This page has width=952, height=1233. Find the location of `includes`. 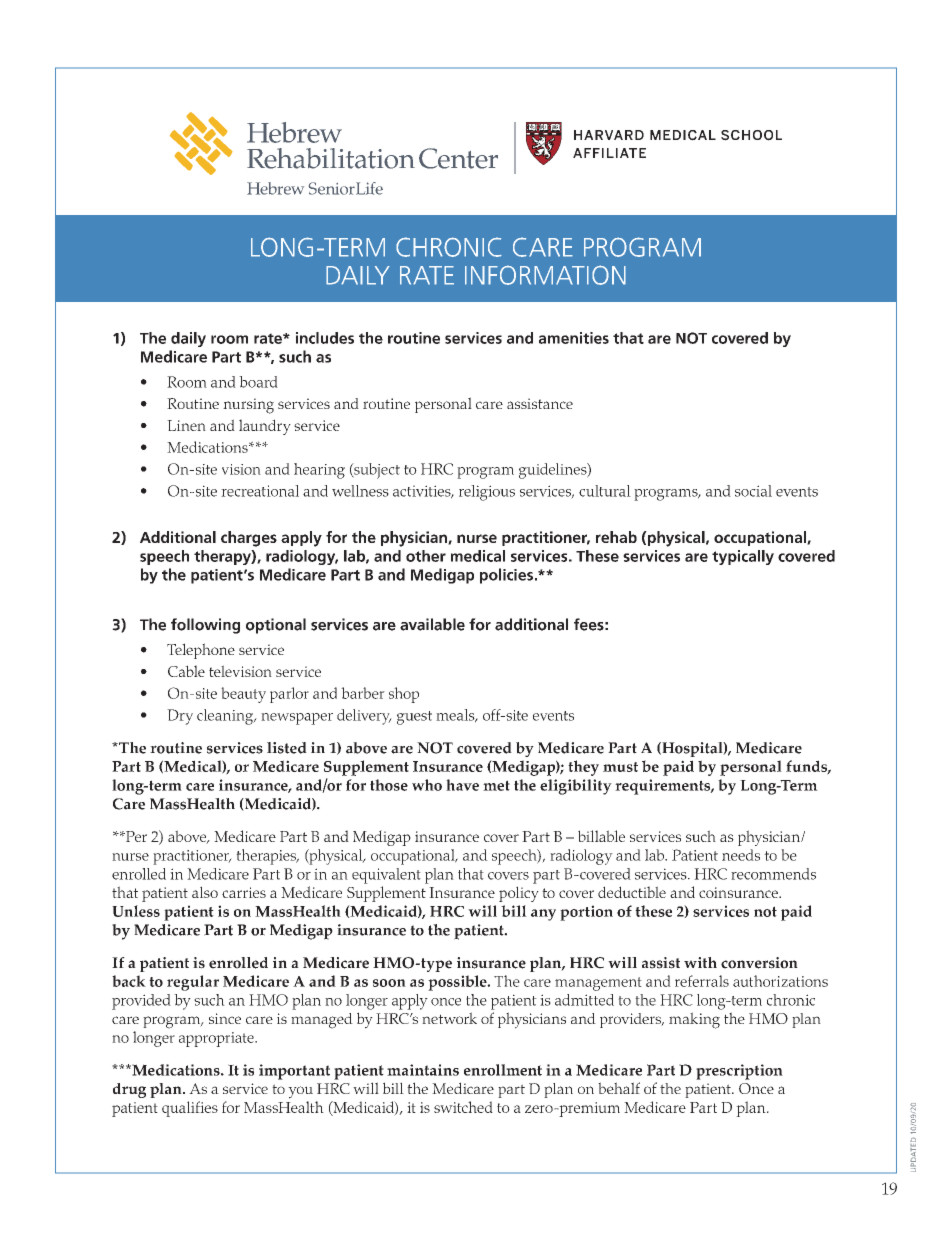

includes is located at coordinates (325, 338).
